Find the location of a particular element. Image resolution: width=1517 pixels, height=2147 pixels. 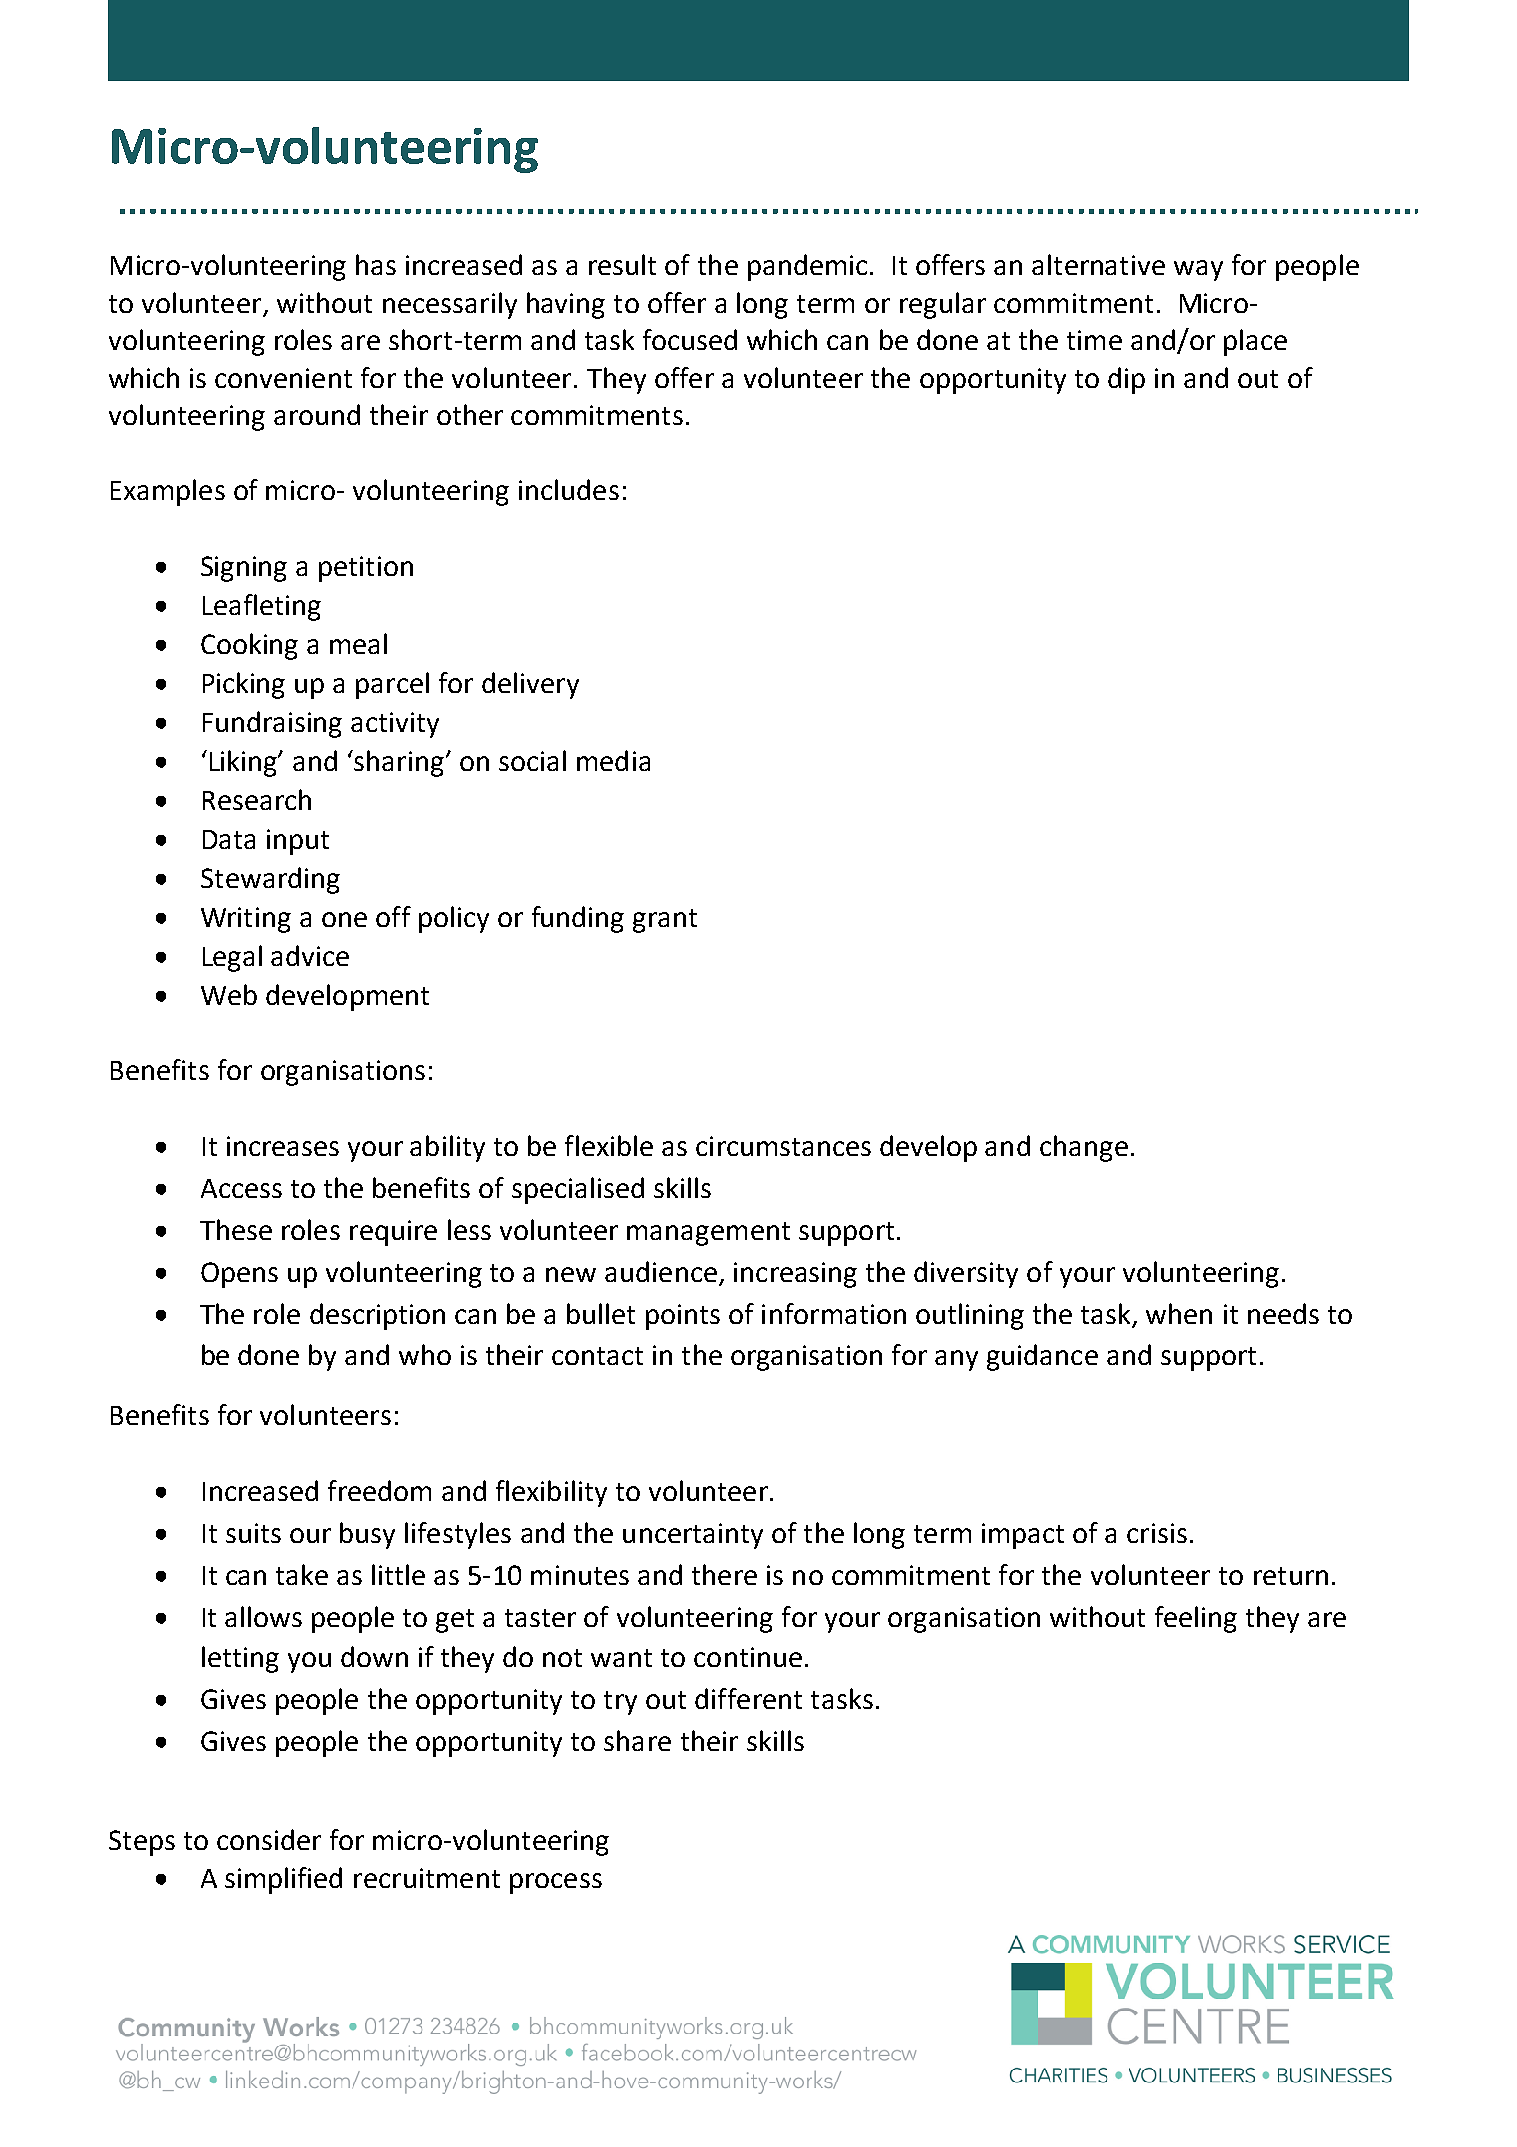

uncertainty is located at coordinates (693, 1536).
